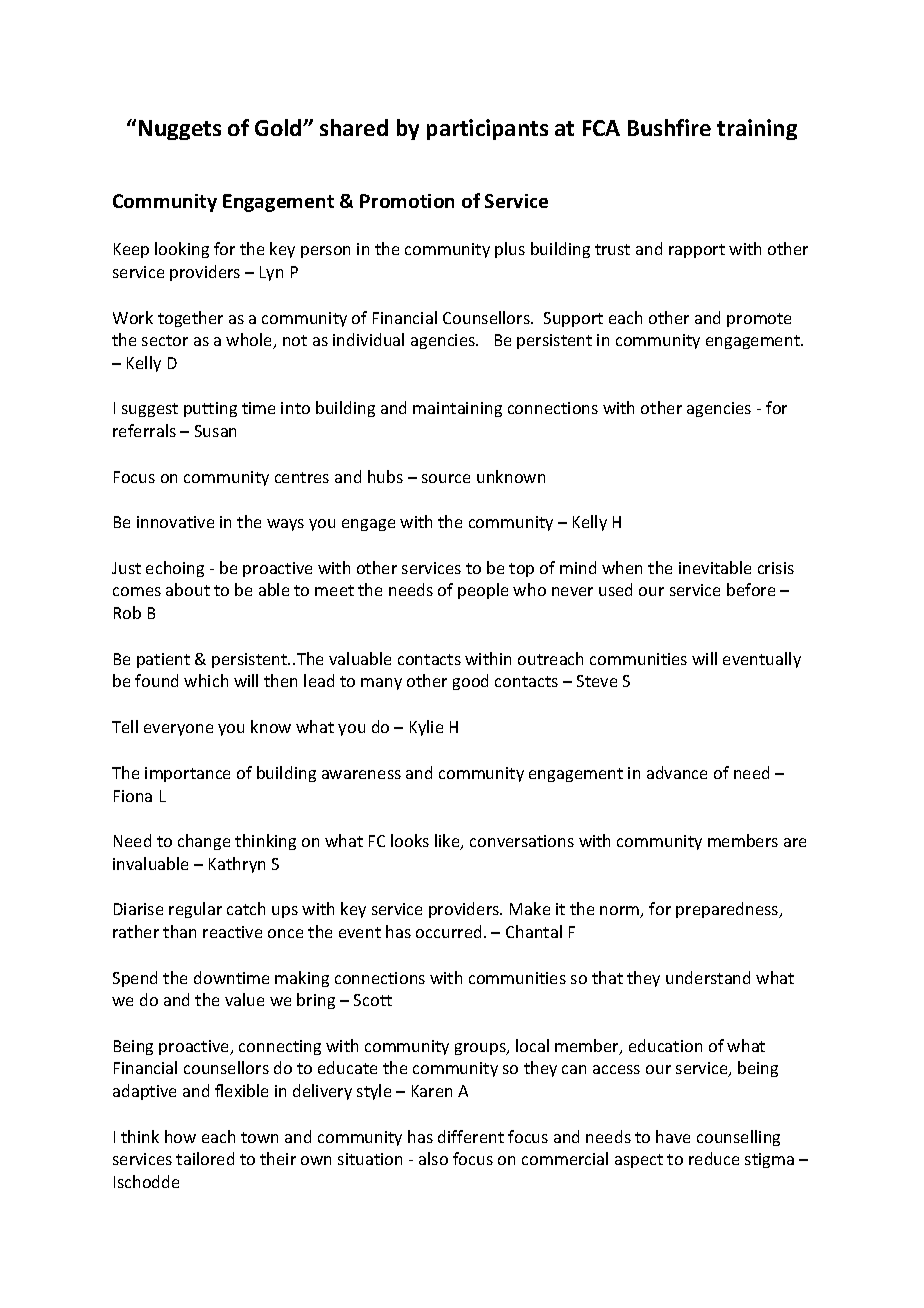 The width and height of the document is (924, 1308). Describe the element at coordinates (210, 409) in the document. I see `putting` at that location.
